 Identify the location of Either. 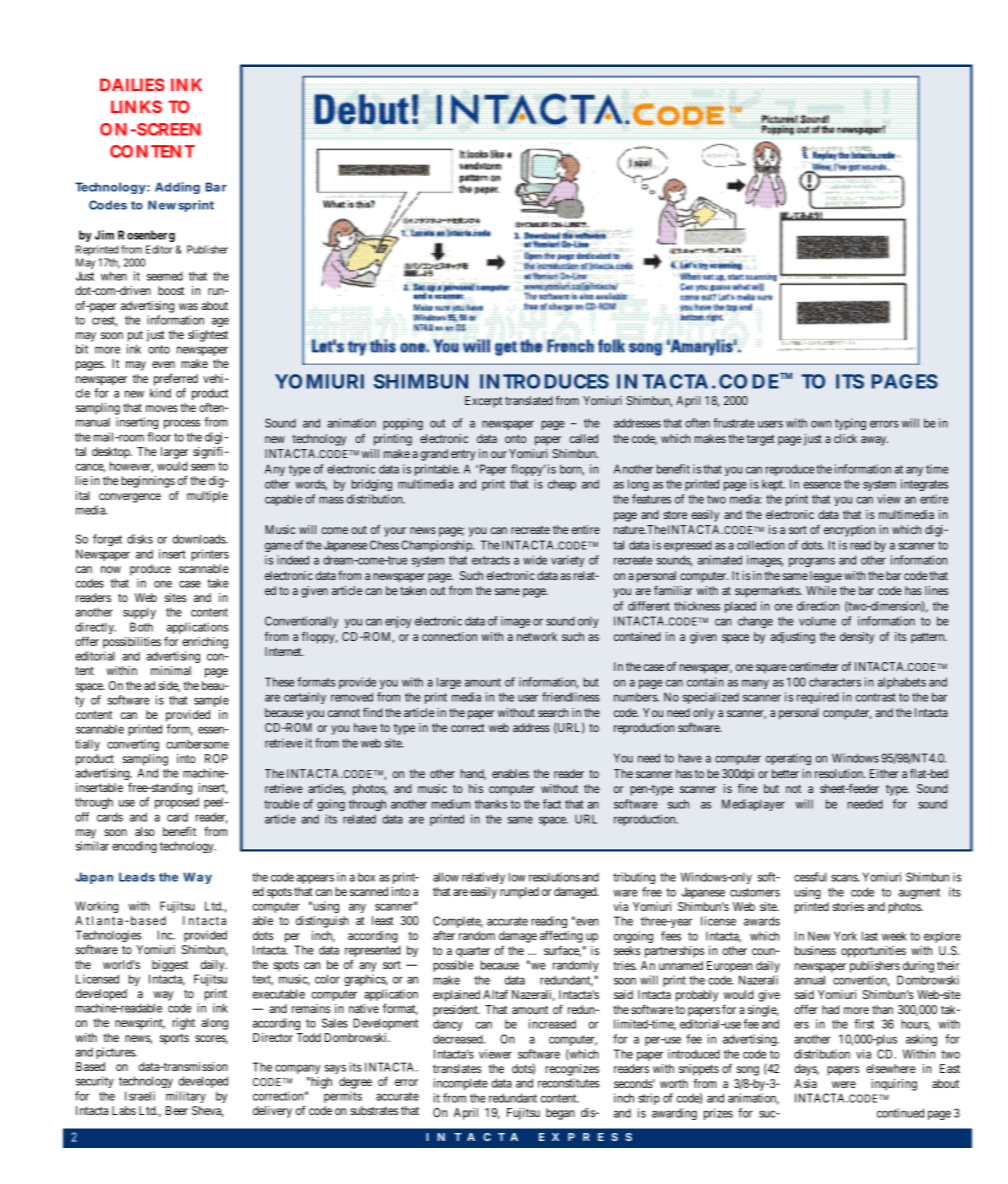
(884, 773).
